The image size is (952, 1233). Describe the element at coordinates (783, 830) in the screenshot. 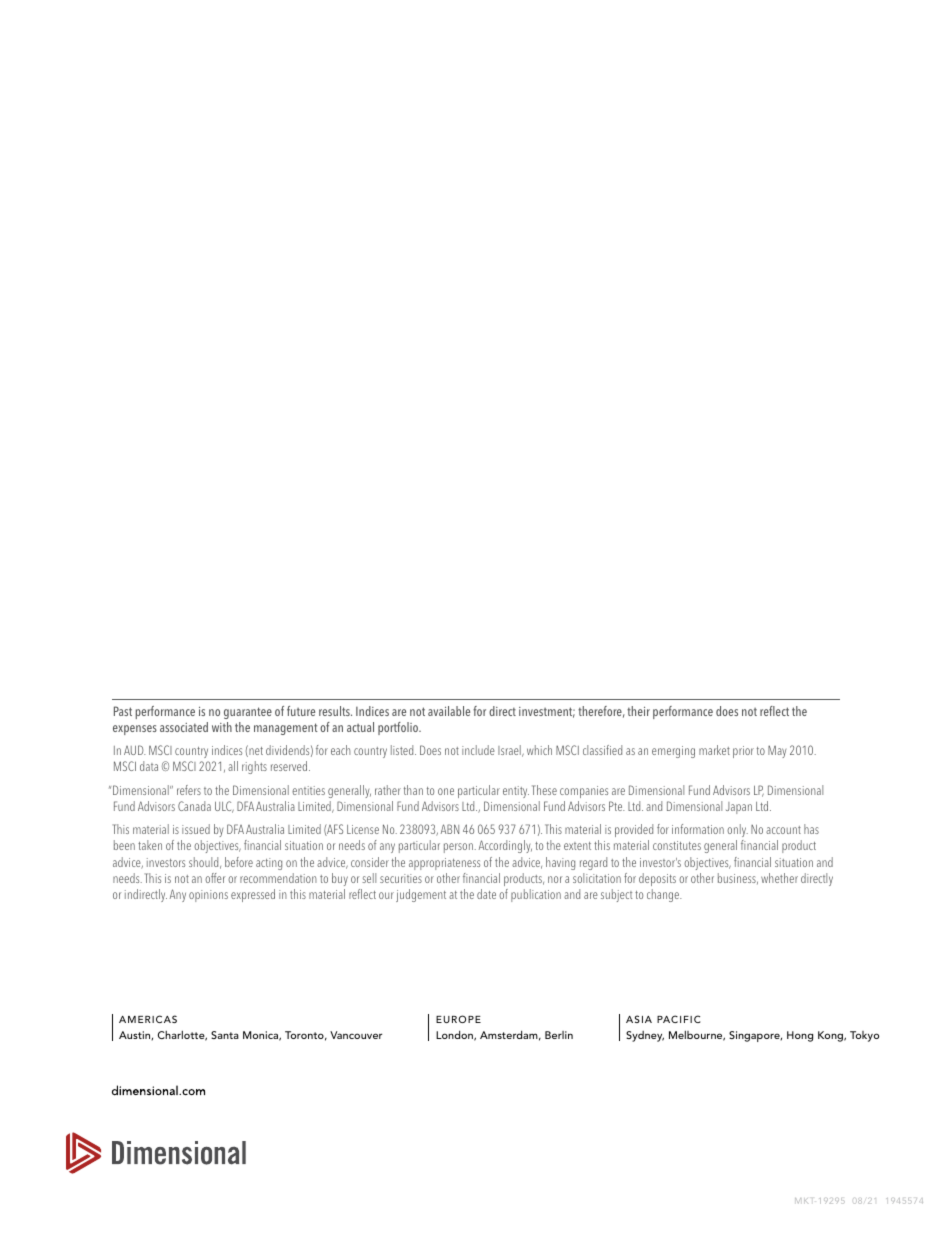

I see `account` at that location.
